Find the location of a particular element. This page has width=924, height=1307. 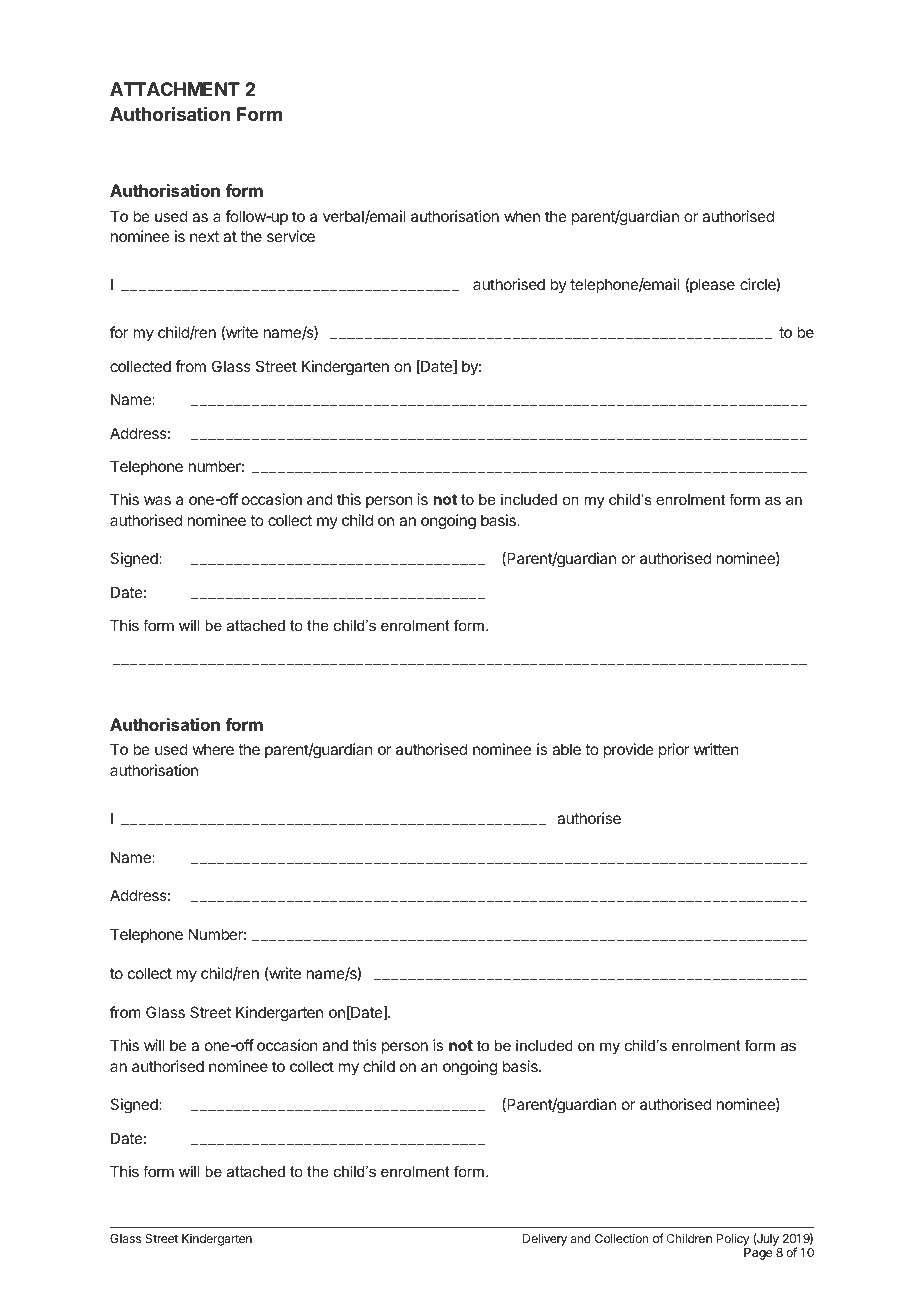

ATTACHMENT is located at coordinates (175, 89).
